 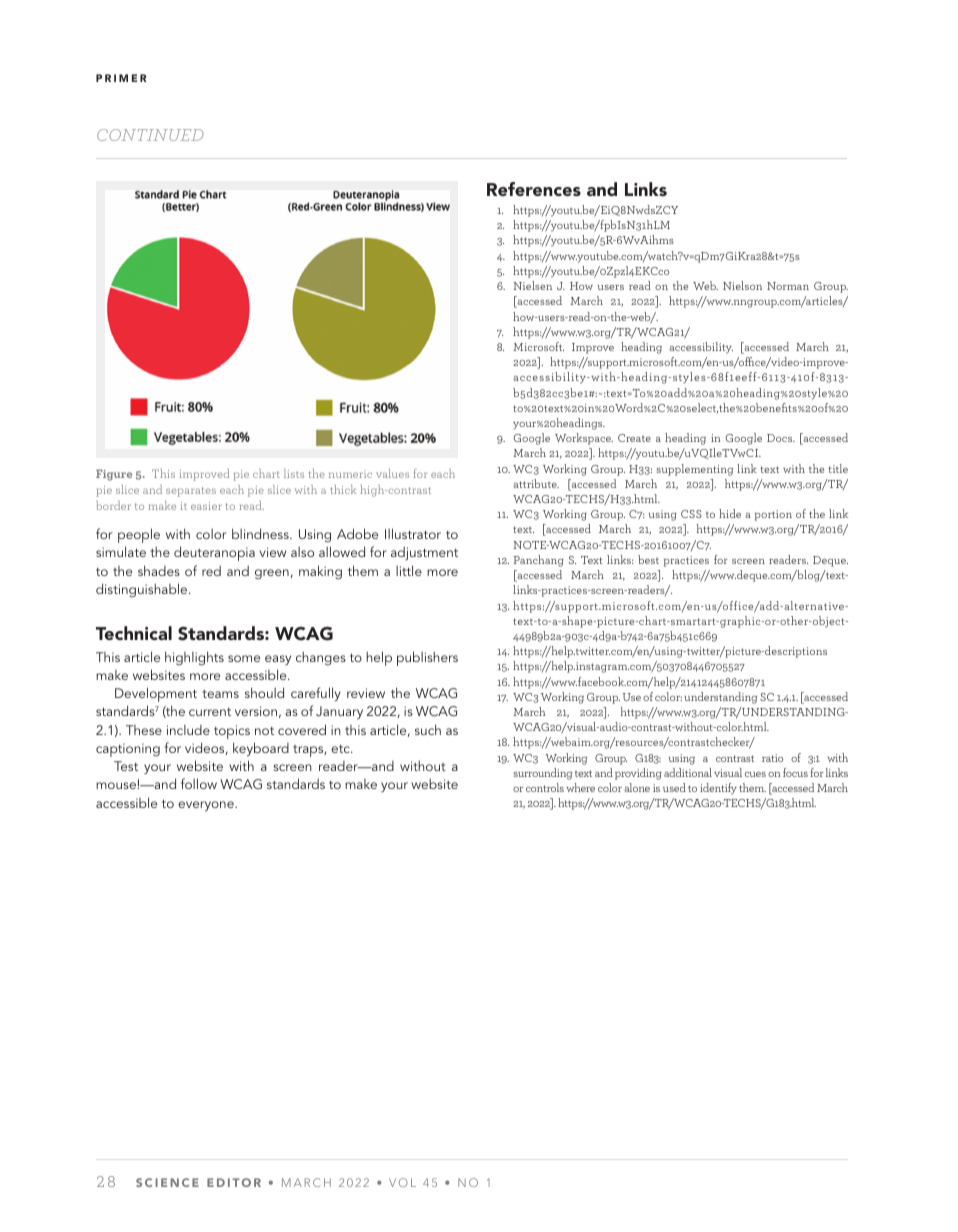 I want to click on everyone, so click(x=207, y=806).
